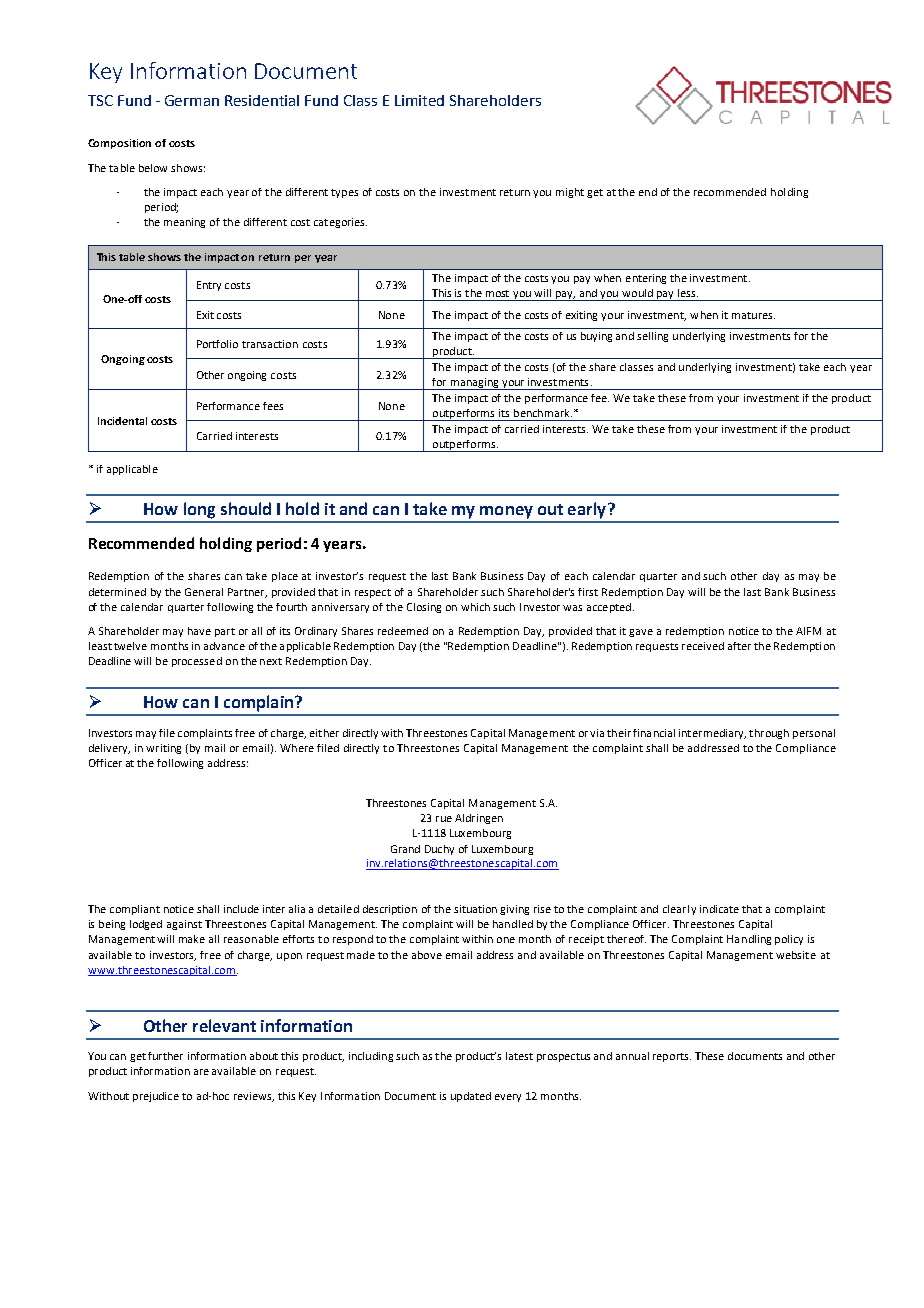  I want to click on which, so click(475, 607).
